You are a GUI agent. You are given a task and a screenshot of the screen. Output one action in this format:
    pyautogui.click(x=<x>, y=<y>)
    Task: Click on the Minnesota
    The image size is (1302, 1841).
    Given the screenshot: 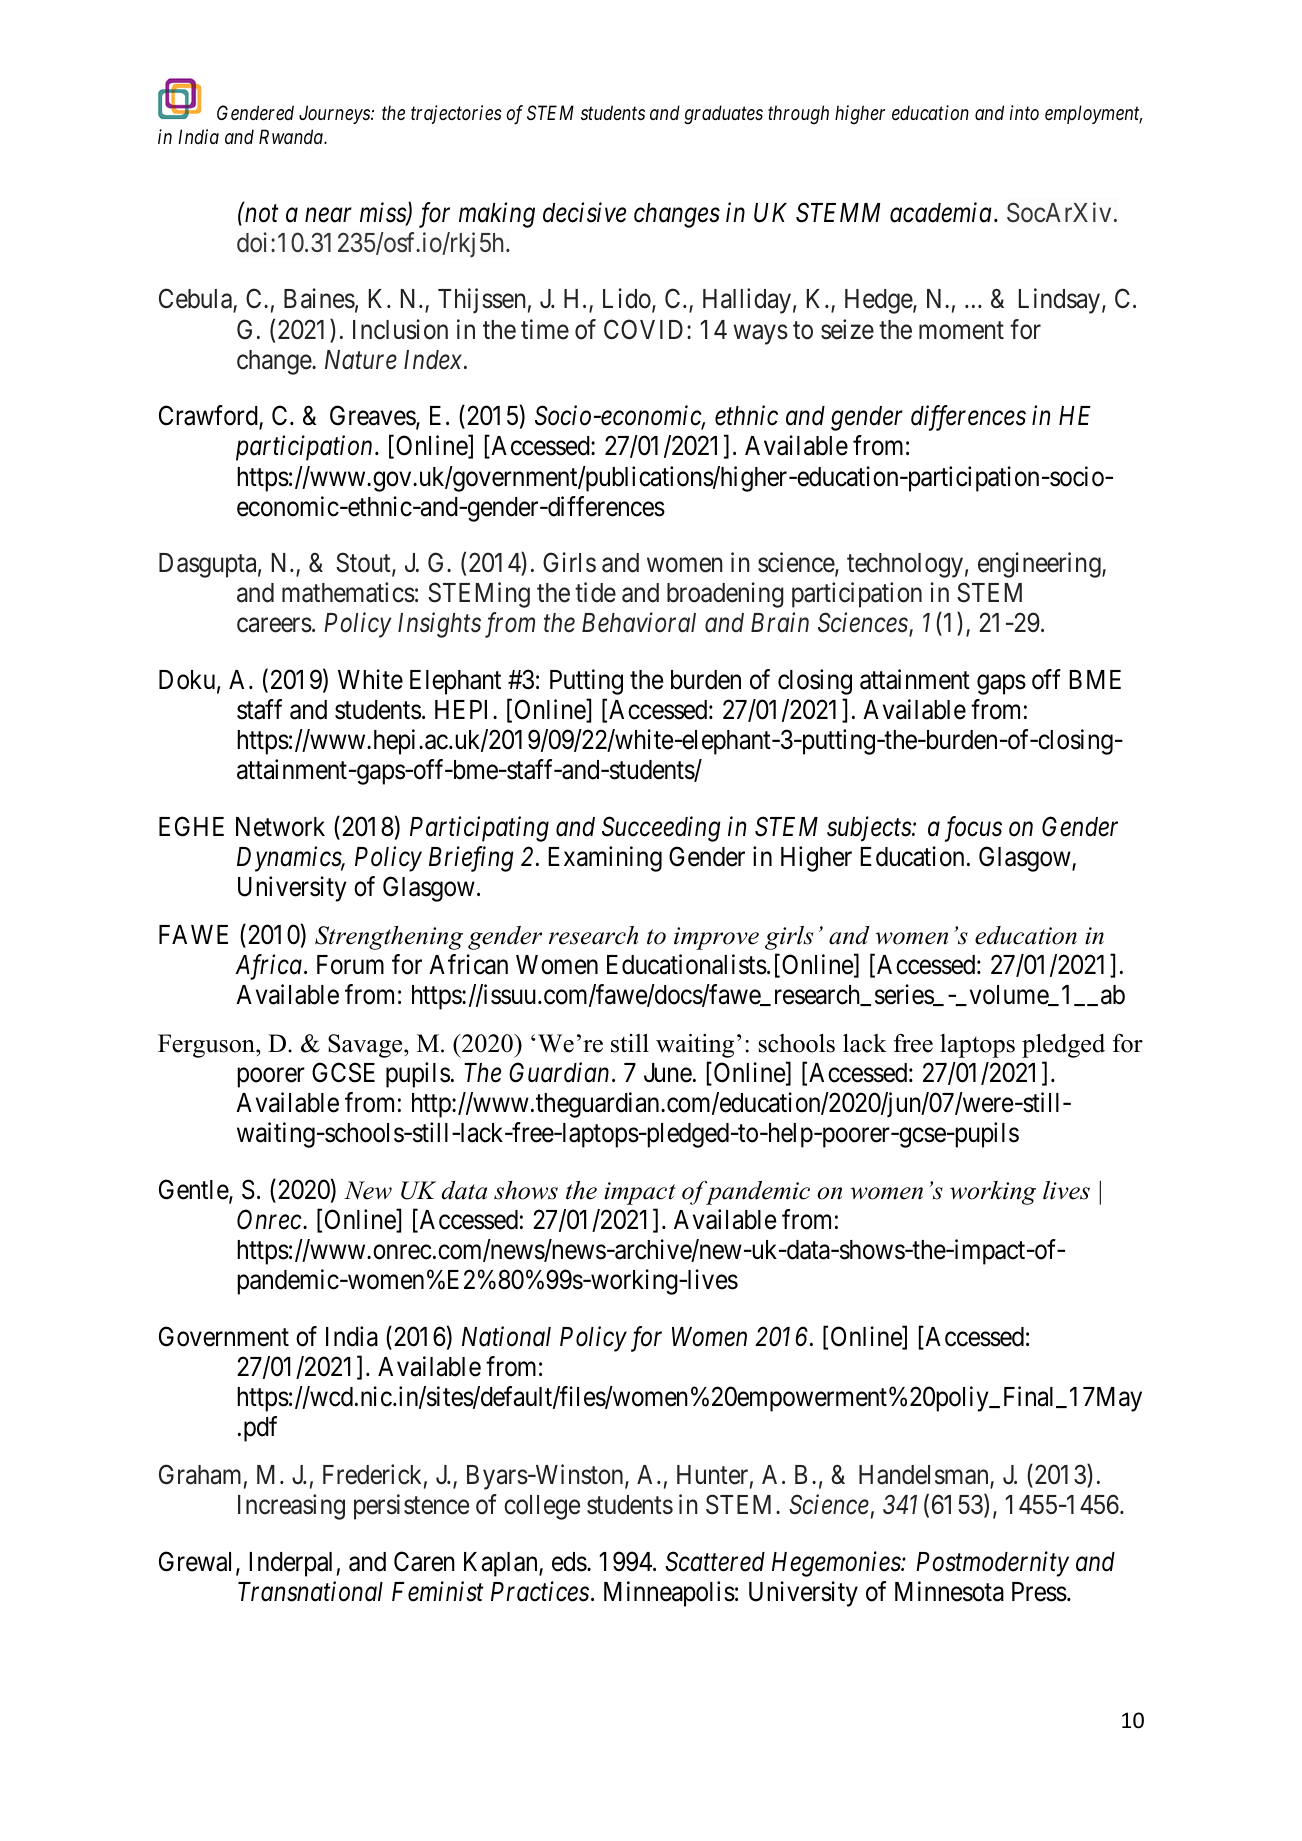 What is the action you would take?
    pyautogui.click(x=949, y=1591)
